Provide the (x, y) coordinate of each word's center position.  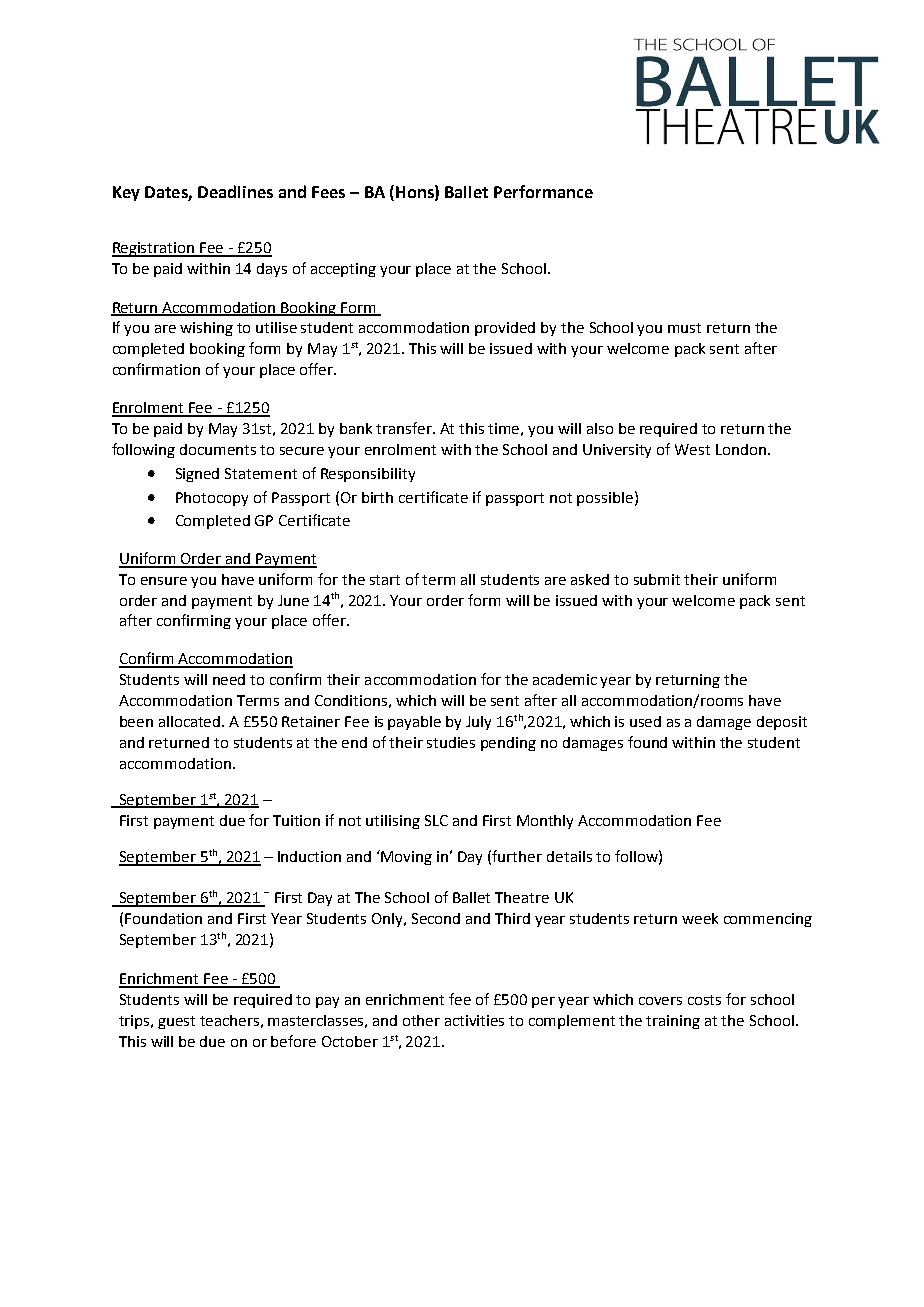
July (478, 723)
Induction (309, 856)
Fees (328, 192)
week (700, 918)
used (645, 721)
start (385, 580)
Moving (406, 858)
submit (657, 579)
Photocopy (212, 499)
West (692, 449)
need (229, 679)
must (684, 328)
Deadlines (235, 191)
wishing (206, 329)
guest (176, 1022)
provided (505, 329)
